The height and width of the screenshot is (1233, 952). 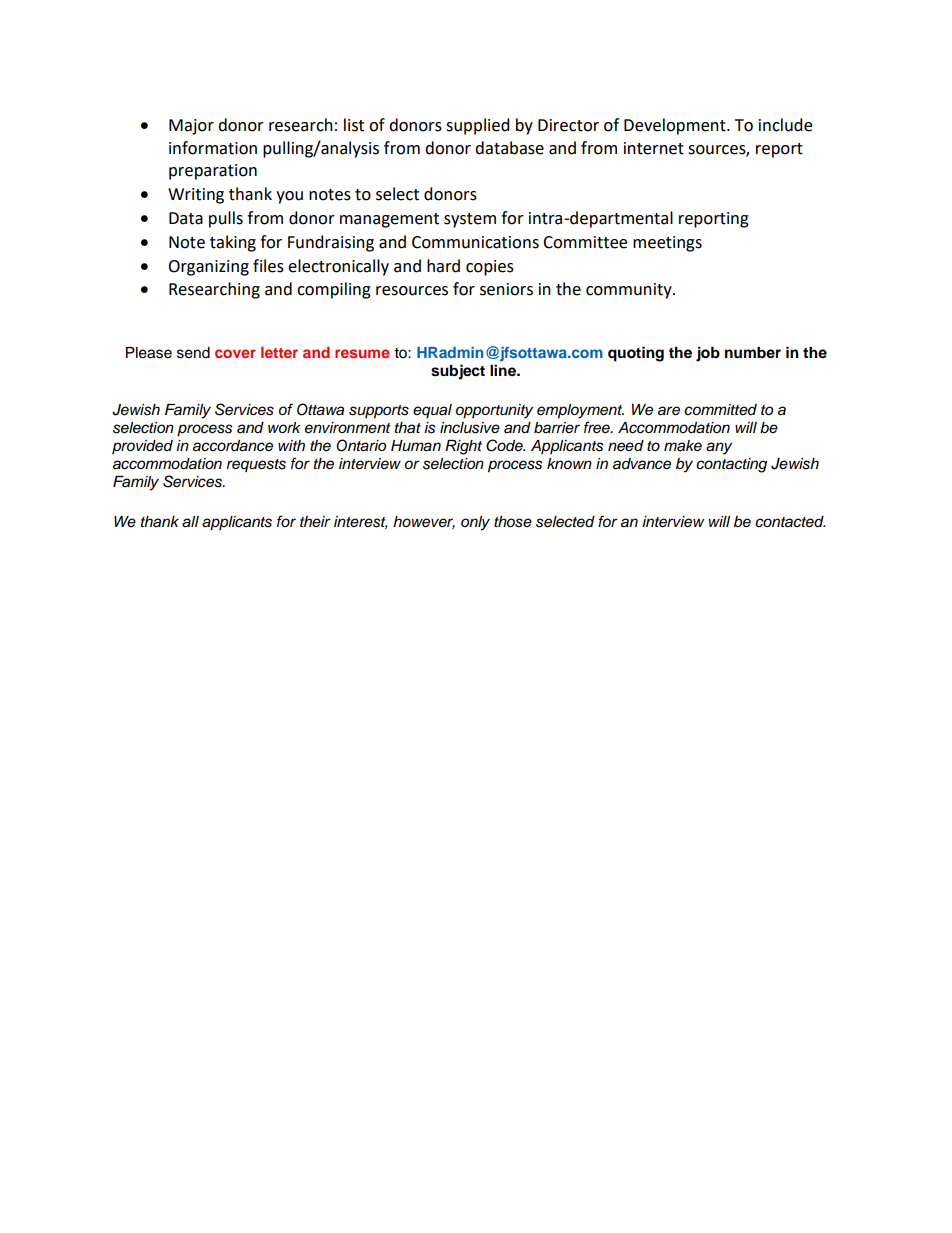 What do you see at coordinates (478, 126) in the screenshot?
I see `supplied` at bounding box center [478, 126].
